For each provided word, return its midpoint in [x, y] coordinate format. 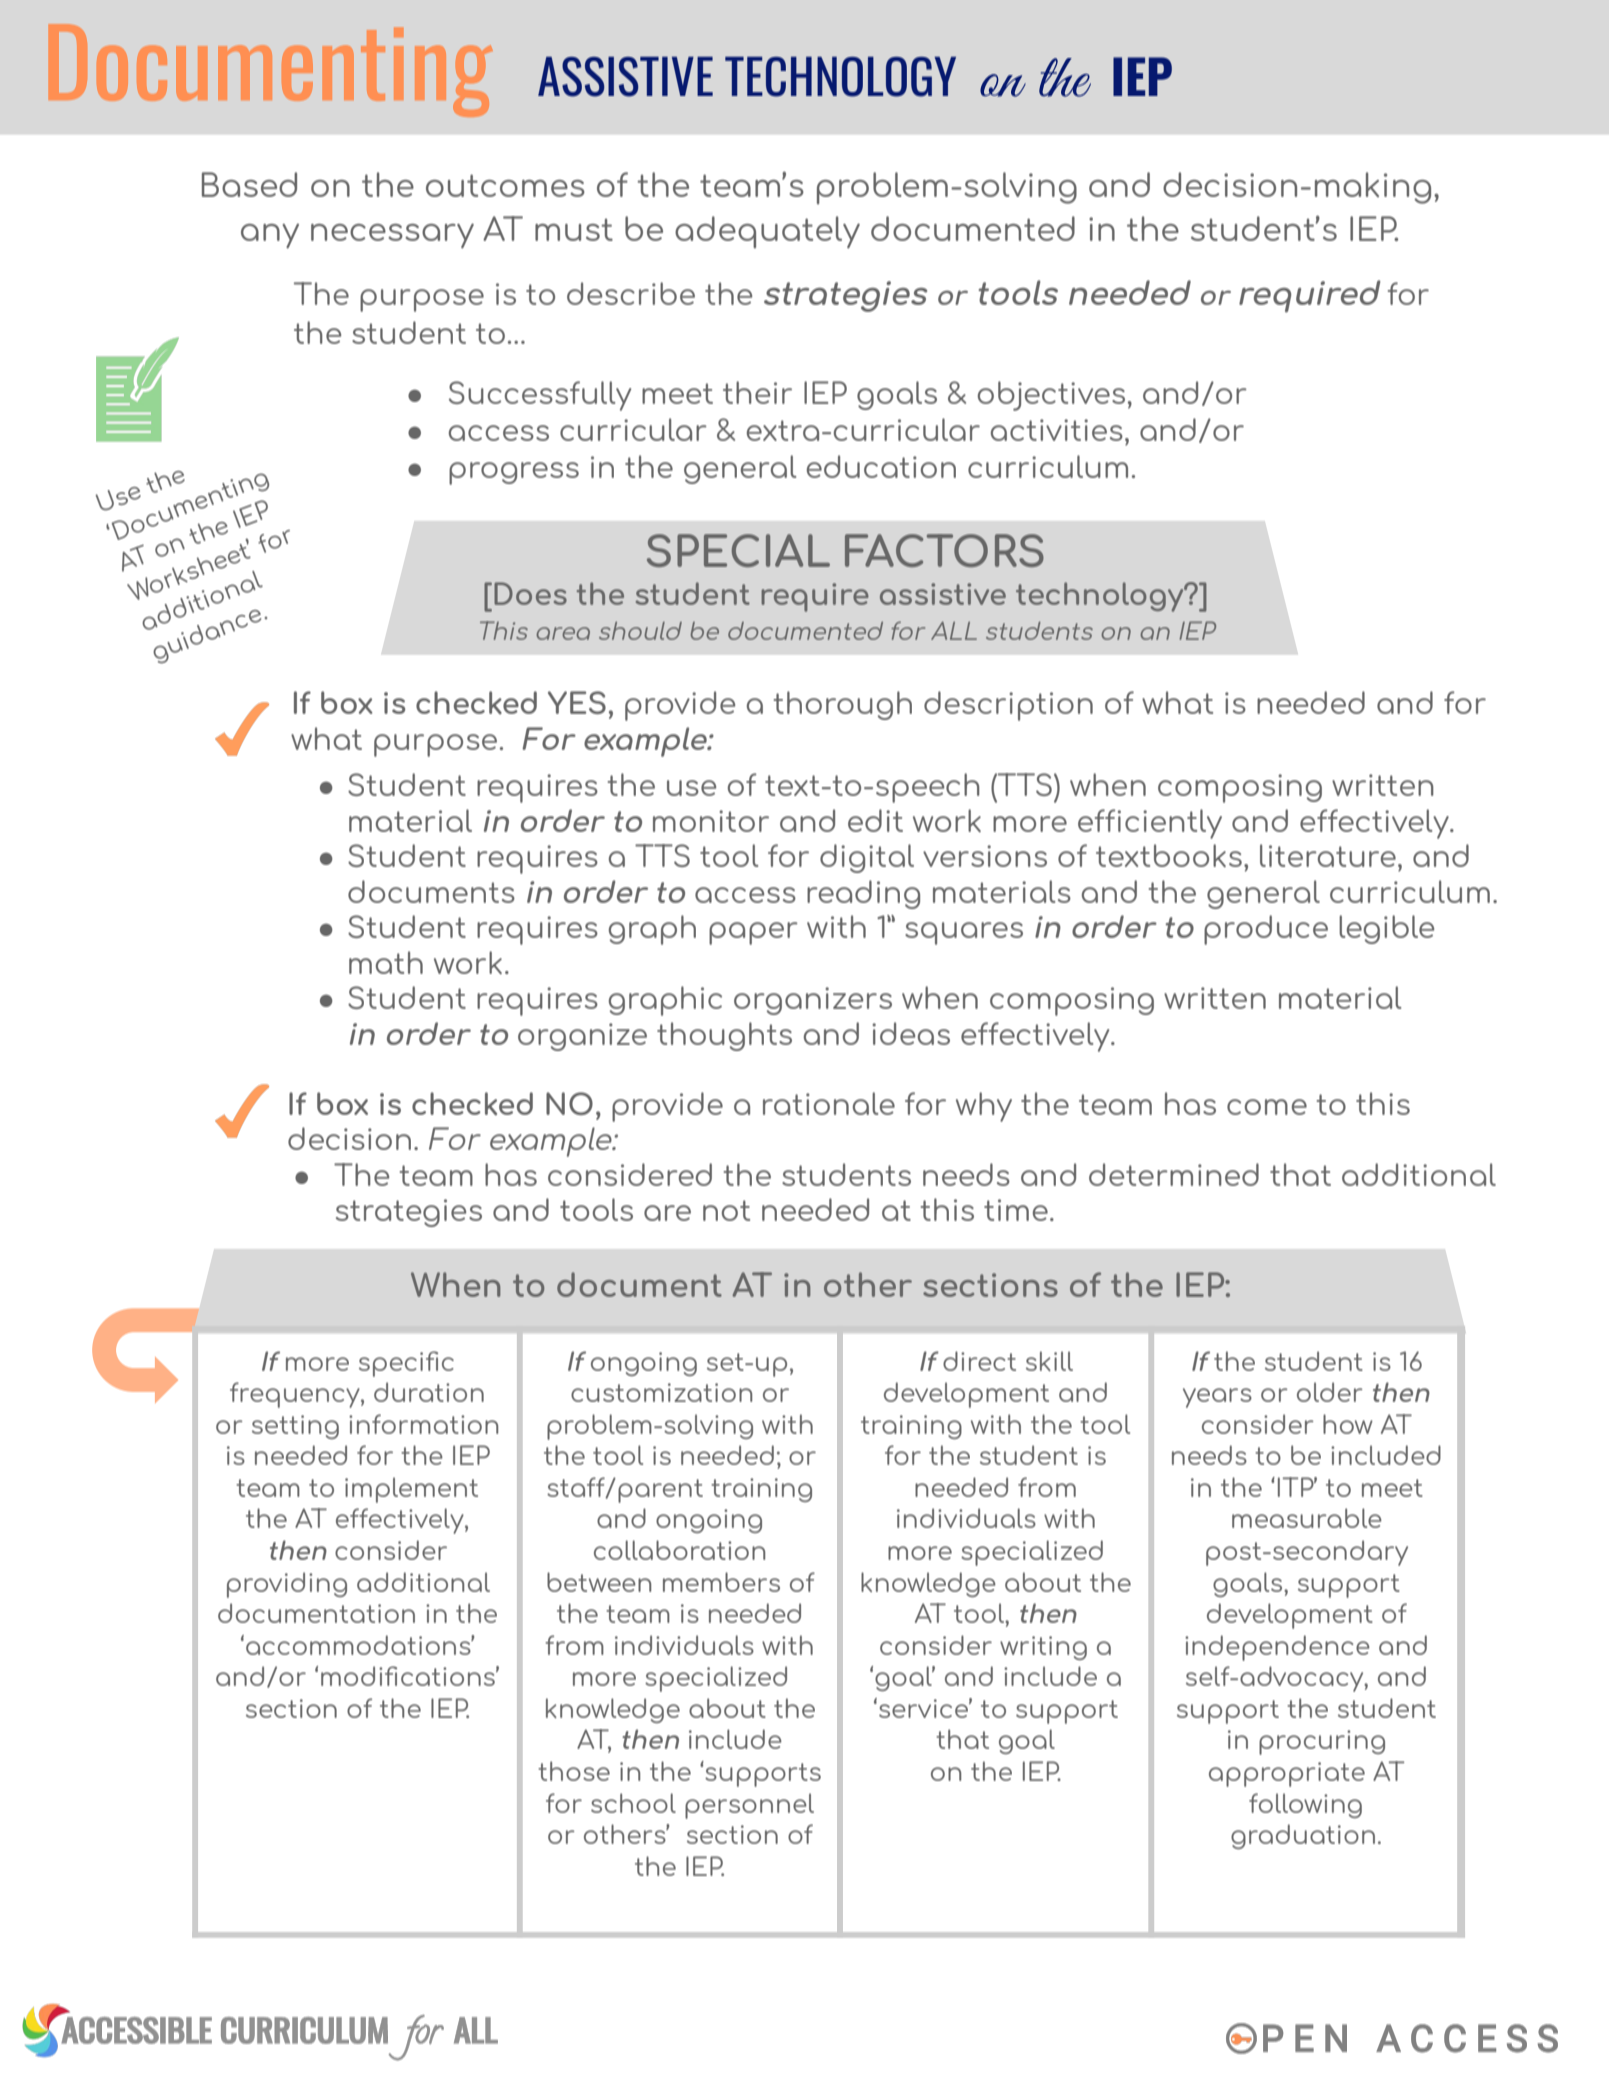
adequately [767, 232]
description [1008, 706]
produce [1266, 930]
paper [753, 933]
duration [429, 1392]
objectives [1051, 396]
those [574, 1771]
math [386, 962]
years [1217, 1398]
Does [530, 593]
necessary [392, 235]
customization [661, 1392]
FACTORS [944, 550]
